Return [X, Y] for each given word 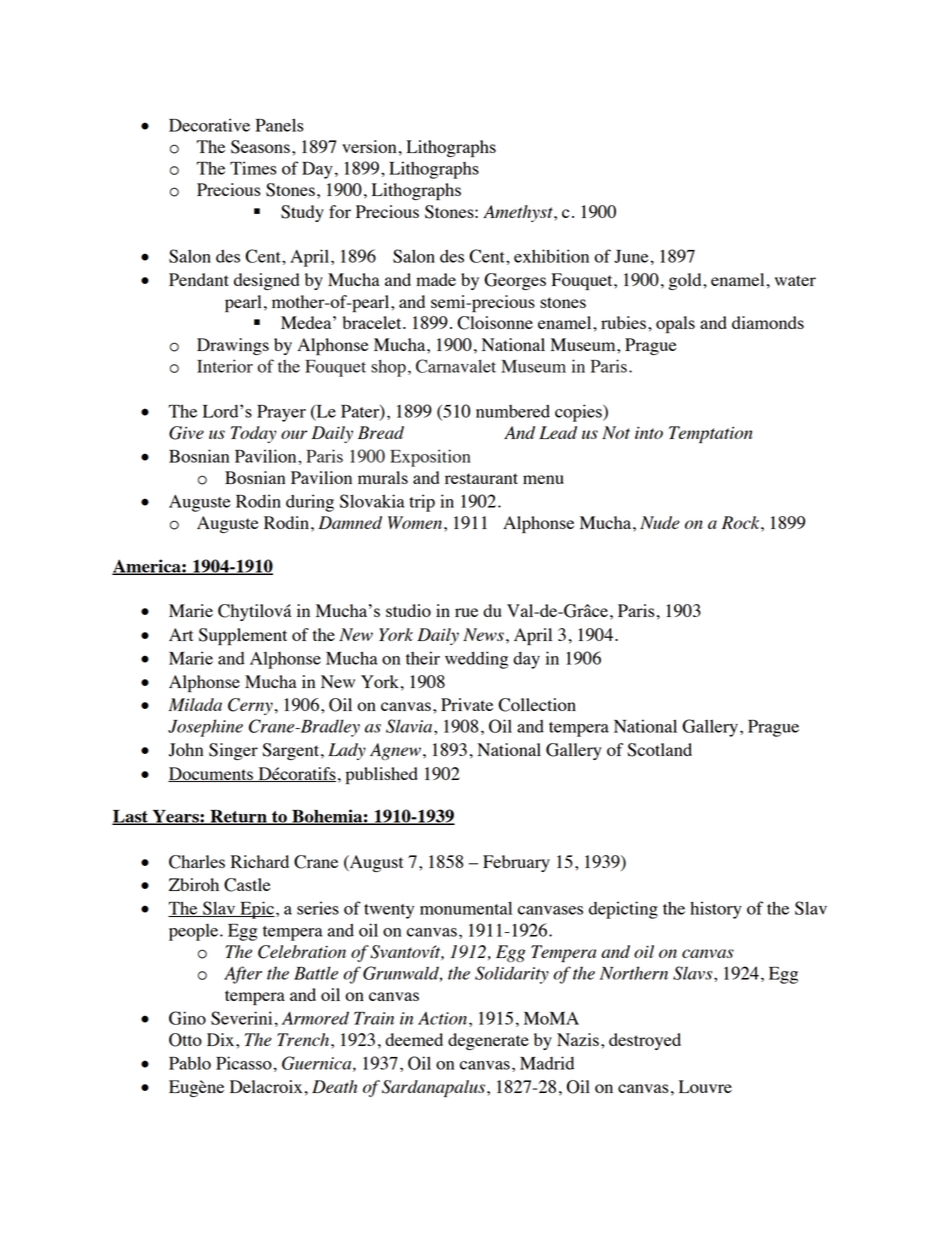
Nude [659, 522]
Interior [225, 366]
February [516, 863]
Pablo [190, 1063]
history [716, 910]
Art [181, 634]
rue [466, 612]
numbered [513, 411]
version [369, 146]
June [631, 256]
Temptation [711, 434]
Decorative [209, 125]
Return [238, 817]
